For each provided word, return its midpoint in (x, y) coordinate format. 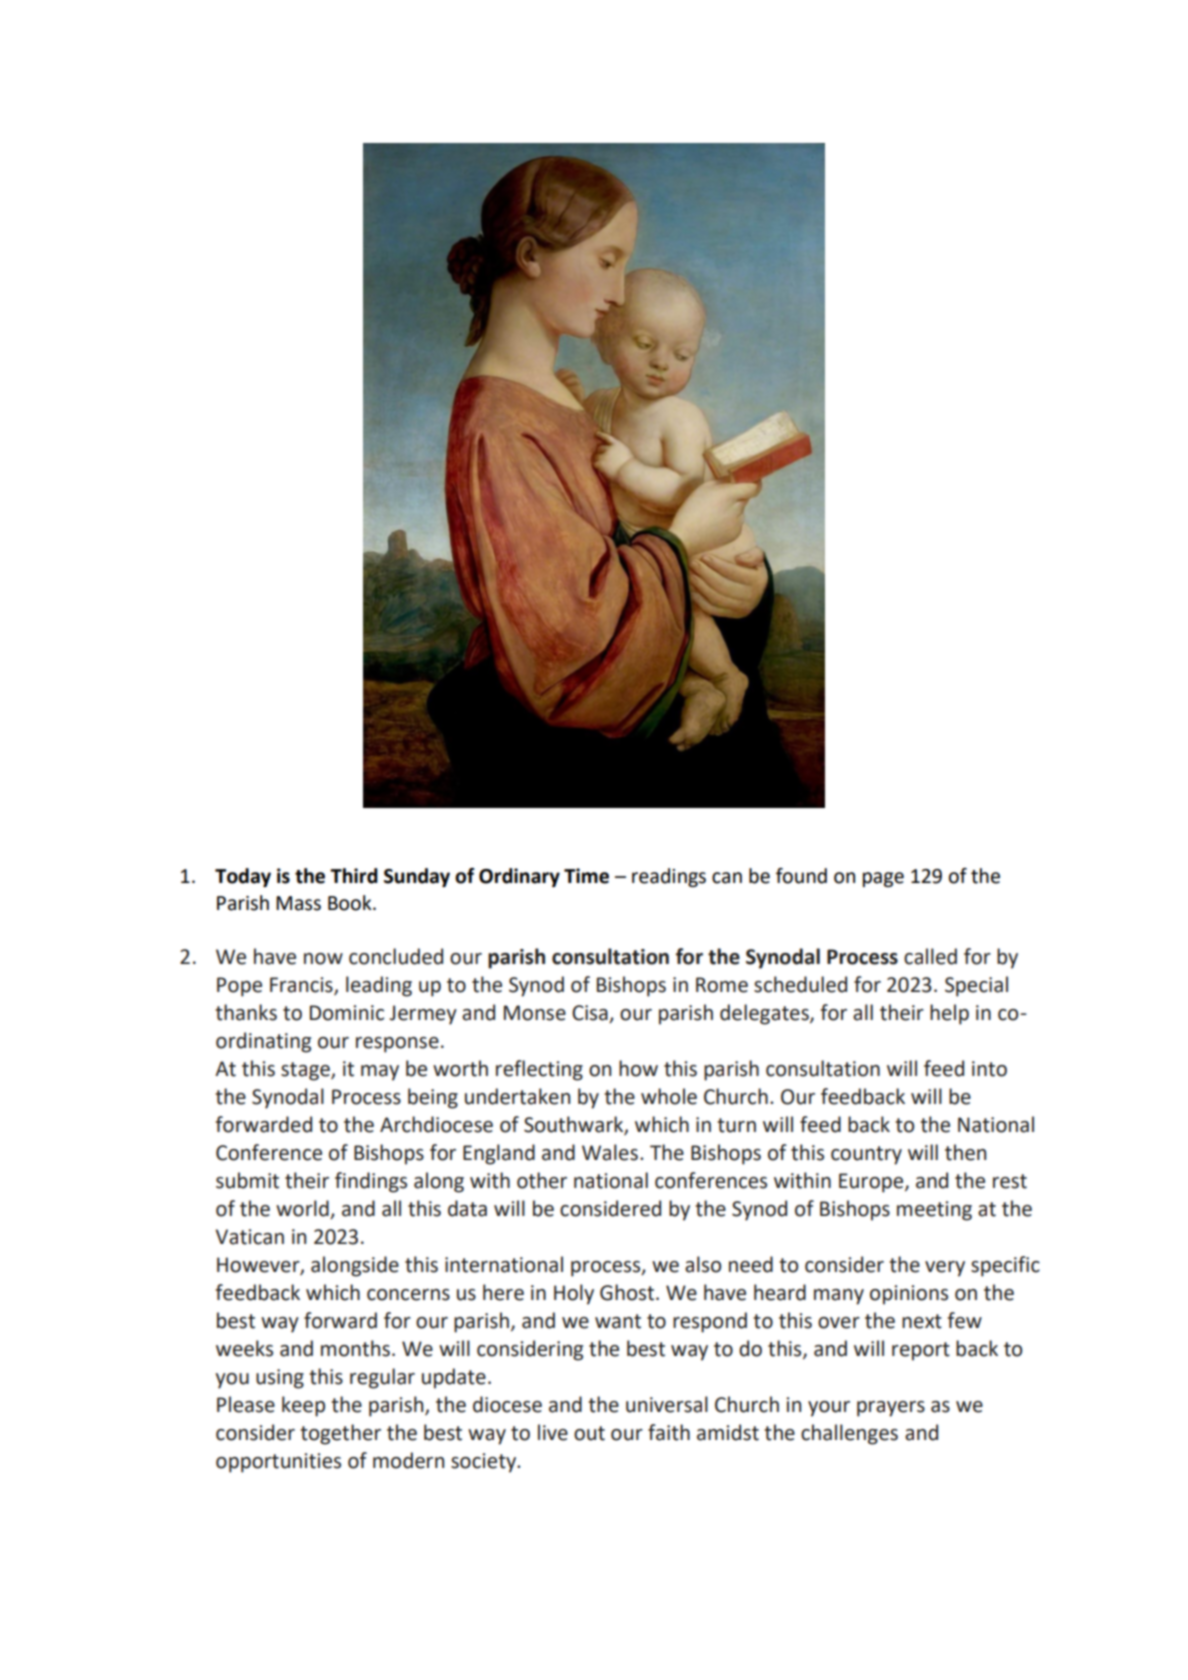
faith (669, 1432)
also (703, 1264)
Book (351, 903)
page (883, 879)
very (945, 1269)
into (989, 1069)
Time (586, 876)
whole (669, 1096)
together (340, 1434)
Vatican (249, 1237)
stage (306, 1071)
